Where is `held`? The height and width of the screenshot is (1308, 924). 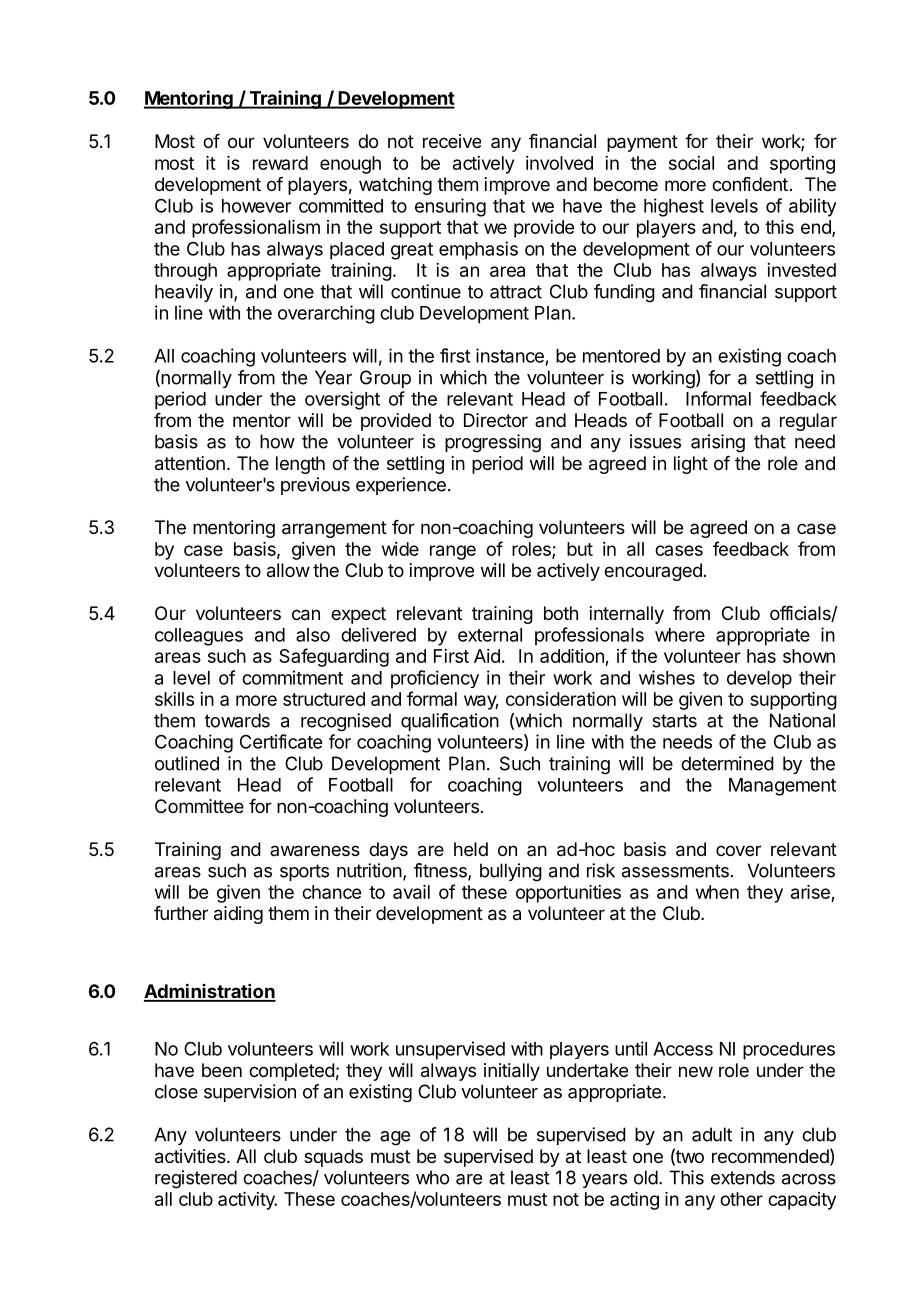 held is located at coordinates (471, 849).
